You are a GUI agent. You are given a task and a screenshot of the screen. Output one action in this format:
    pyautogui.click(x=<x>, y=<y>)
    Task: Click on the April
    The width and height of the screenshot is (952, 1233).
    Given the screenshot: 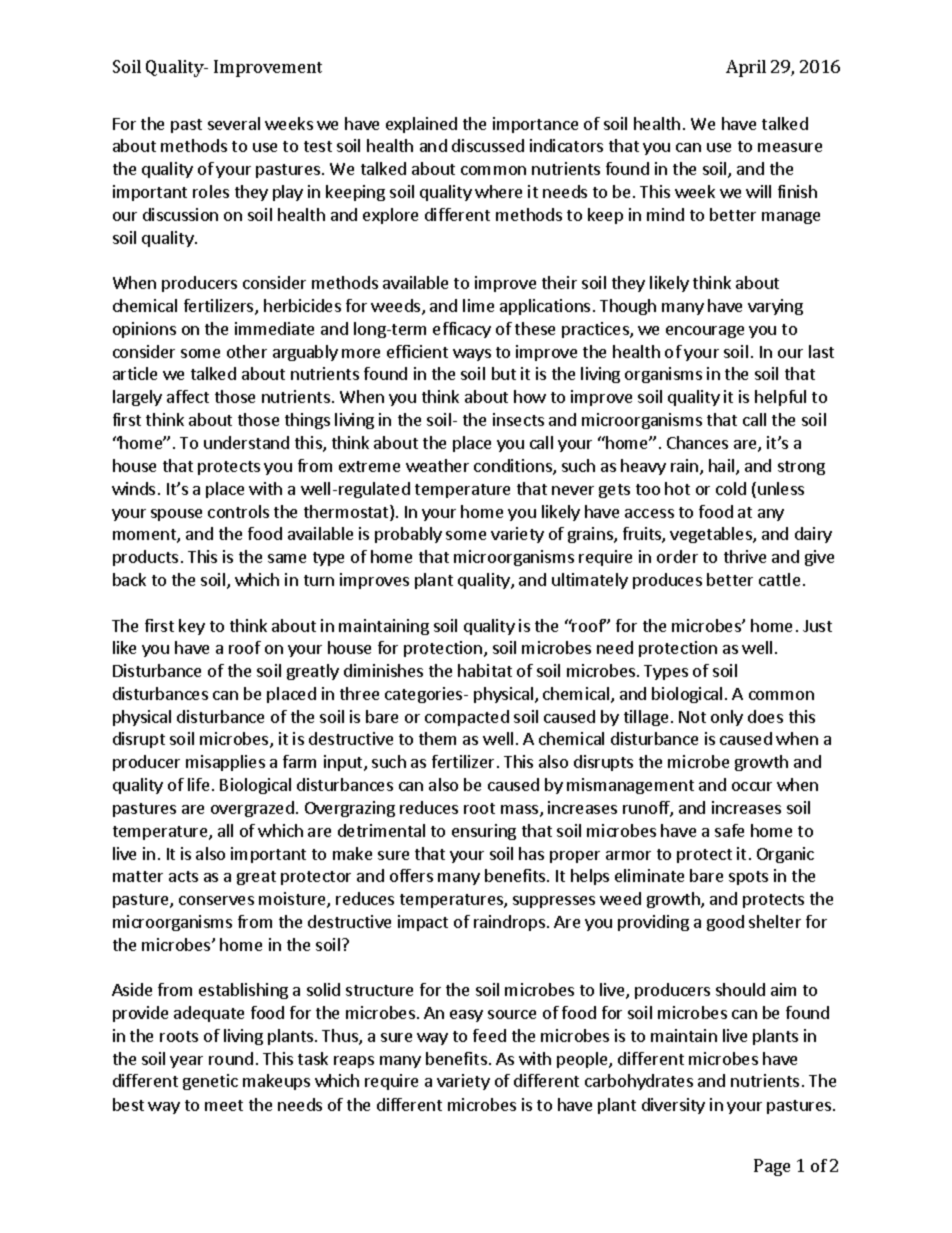 What is the action you would take?
    pyautogui.click(x=746, y=68)
